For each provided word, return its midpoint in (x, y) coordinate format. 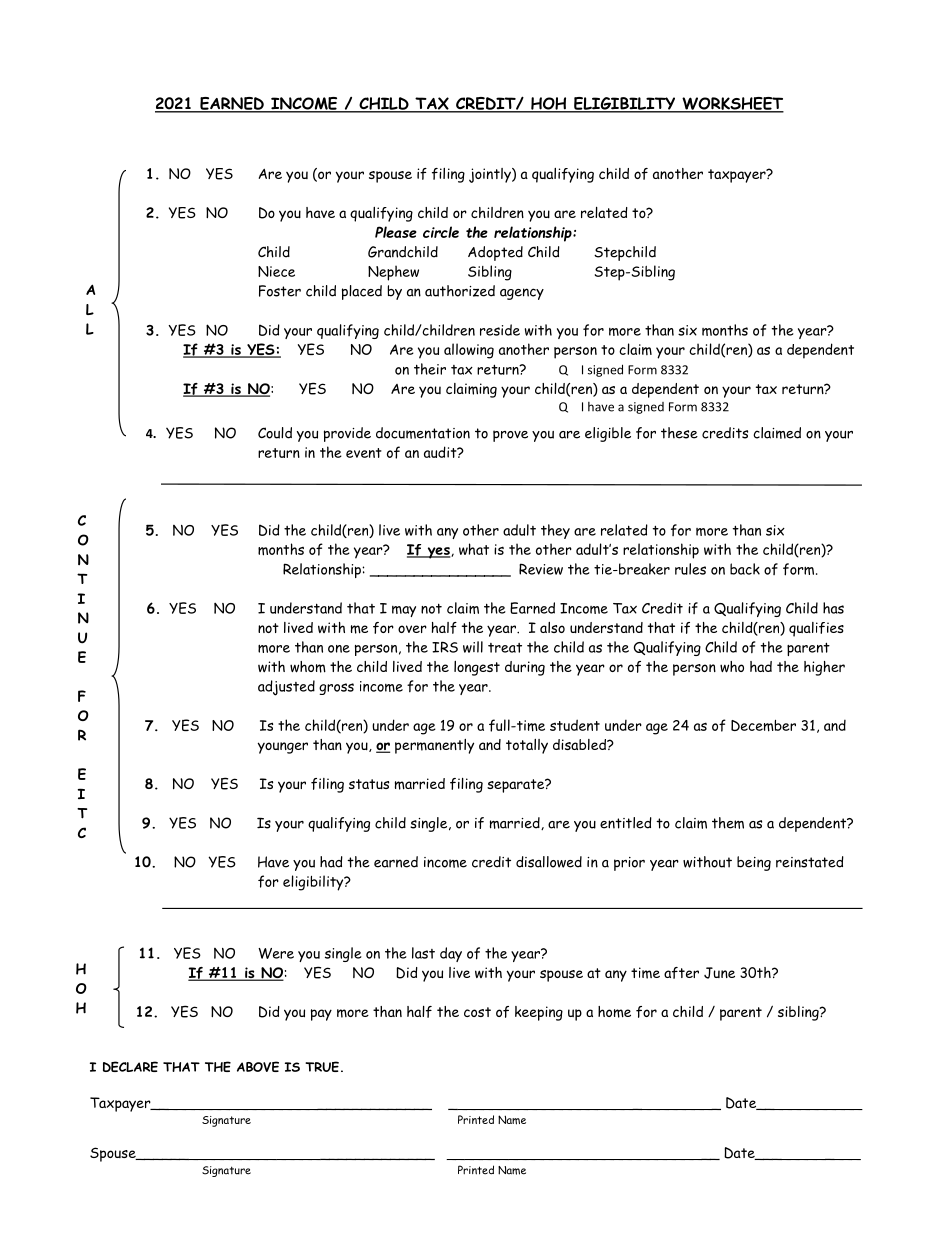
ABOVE (258, 1066)
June (719, 973)
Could (275, 433)
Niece (276, 271)
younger (283, 748)
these (679, 433)
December (763, 726)
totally (527, 746)
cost (477, 1012)
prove (510, 436)
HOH (549, 104)
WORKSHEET (732, 104)
